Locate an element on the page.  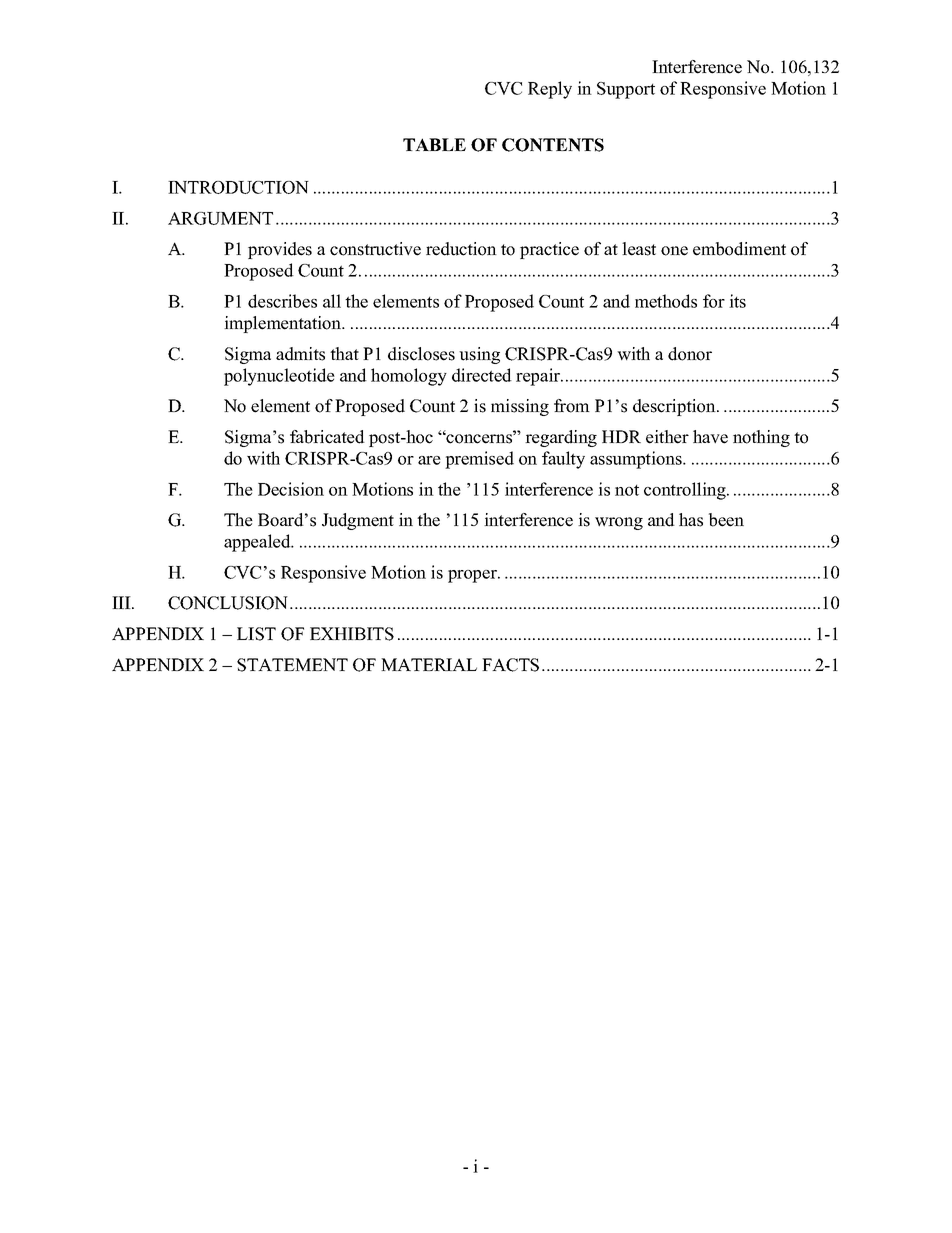
INTRODUCTION is located at coordinates (238, 187).
